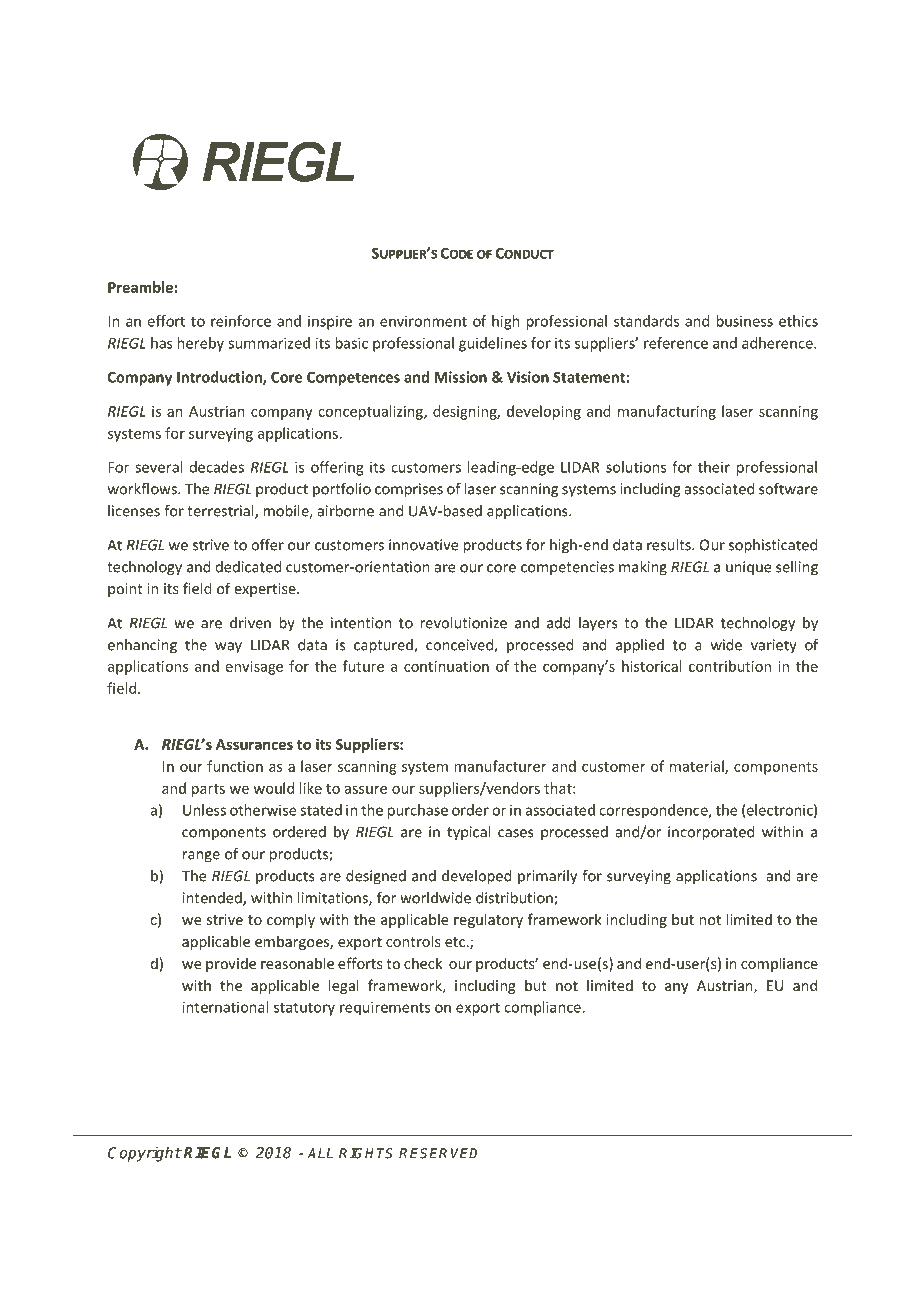 This page has height=1308, width=924. What do you see at coordinates (493, 344) in the page?
I see `guidelines` at bounding box center [493, 344].
